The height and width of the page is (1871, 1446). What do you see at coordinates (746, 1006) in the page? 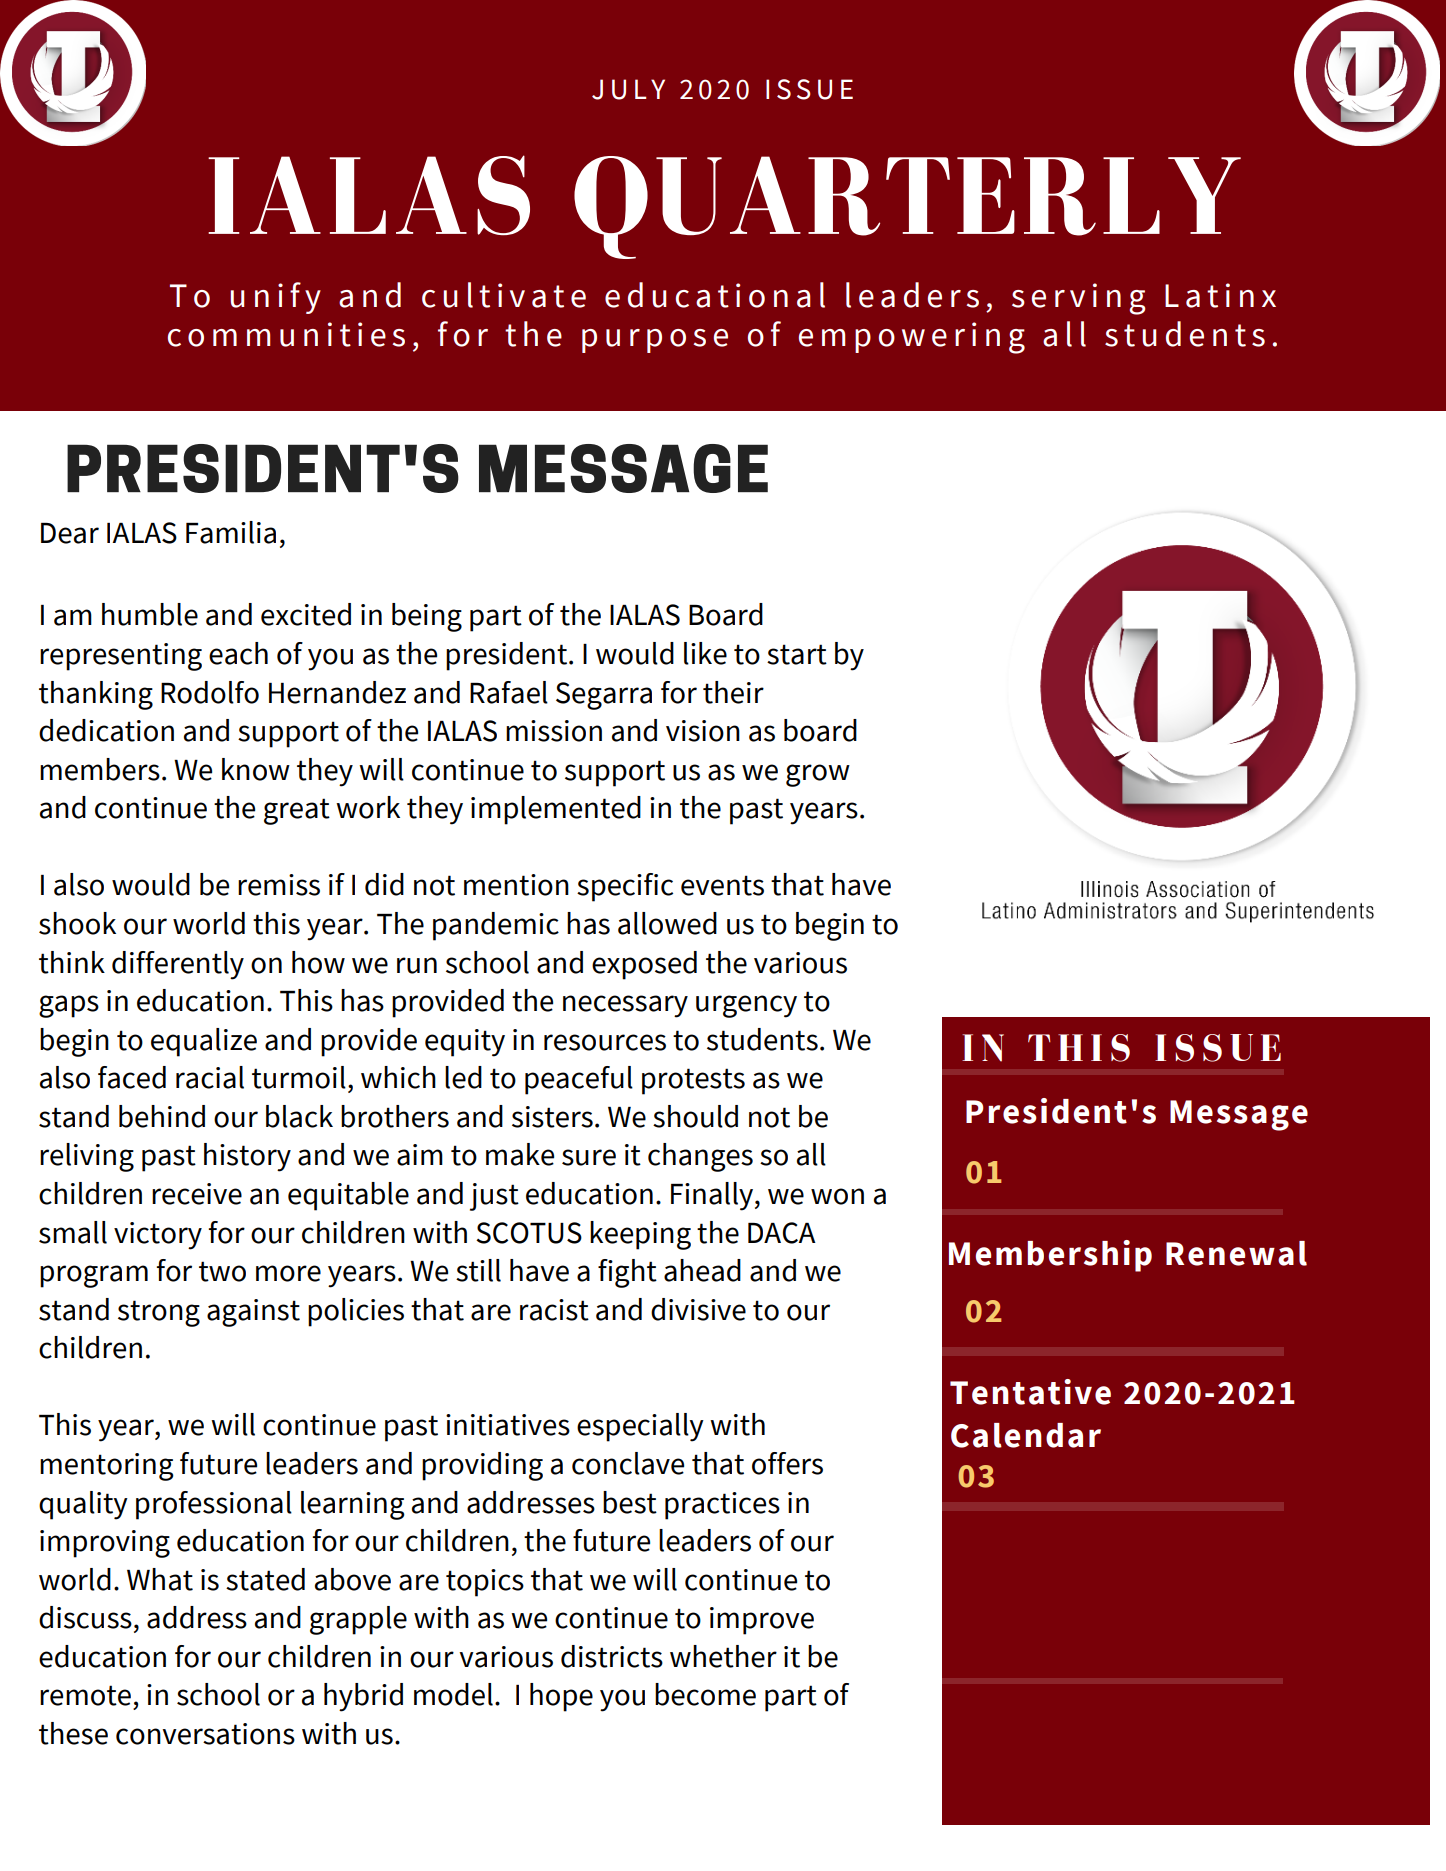
I see `urgency` at bounding box center [746, 1006].
